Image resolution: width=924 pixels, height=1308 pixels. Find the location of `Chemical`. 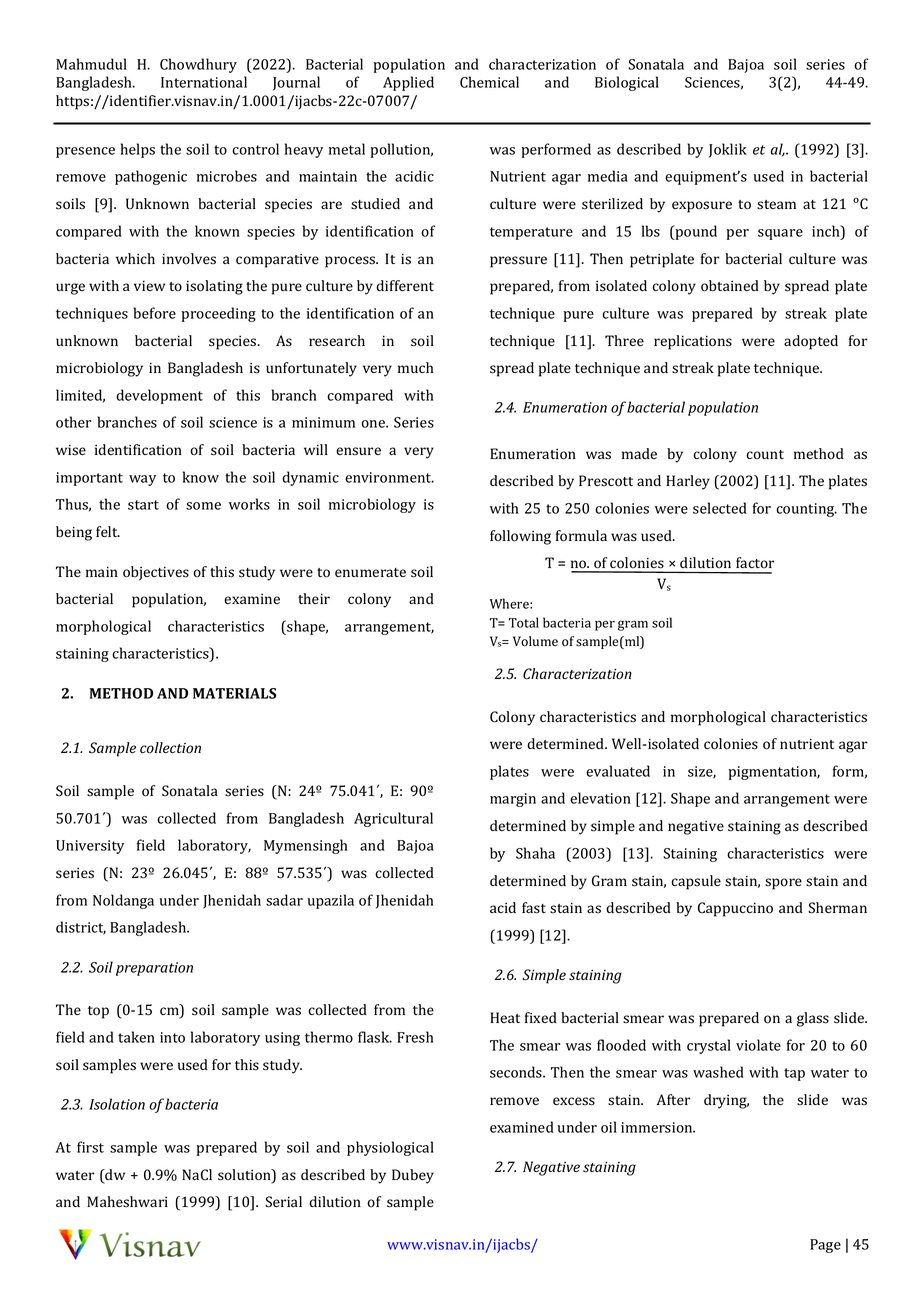

Chemical is located at coordinates (489, 82).
